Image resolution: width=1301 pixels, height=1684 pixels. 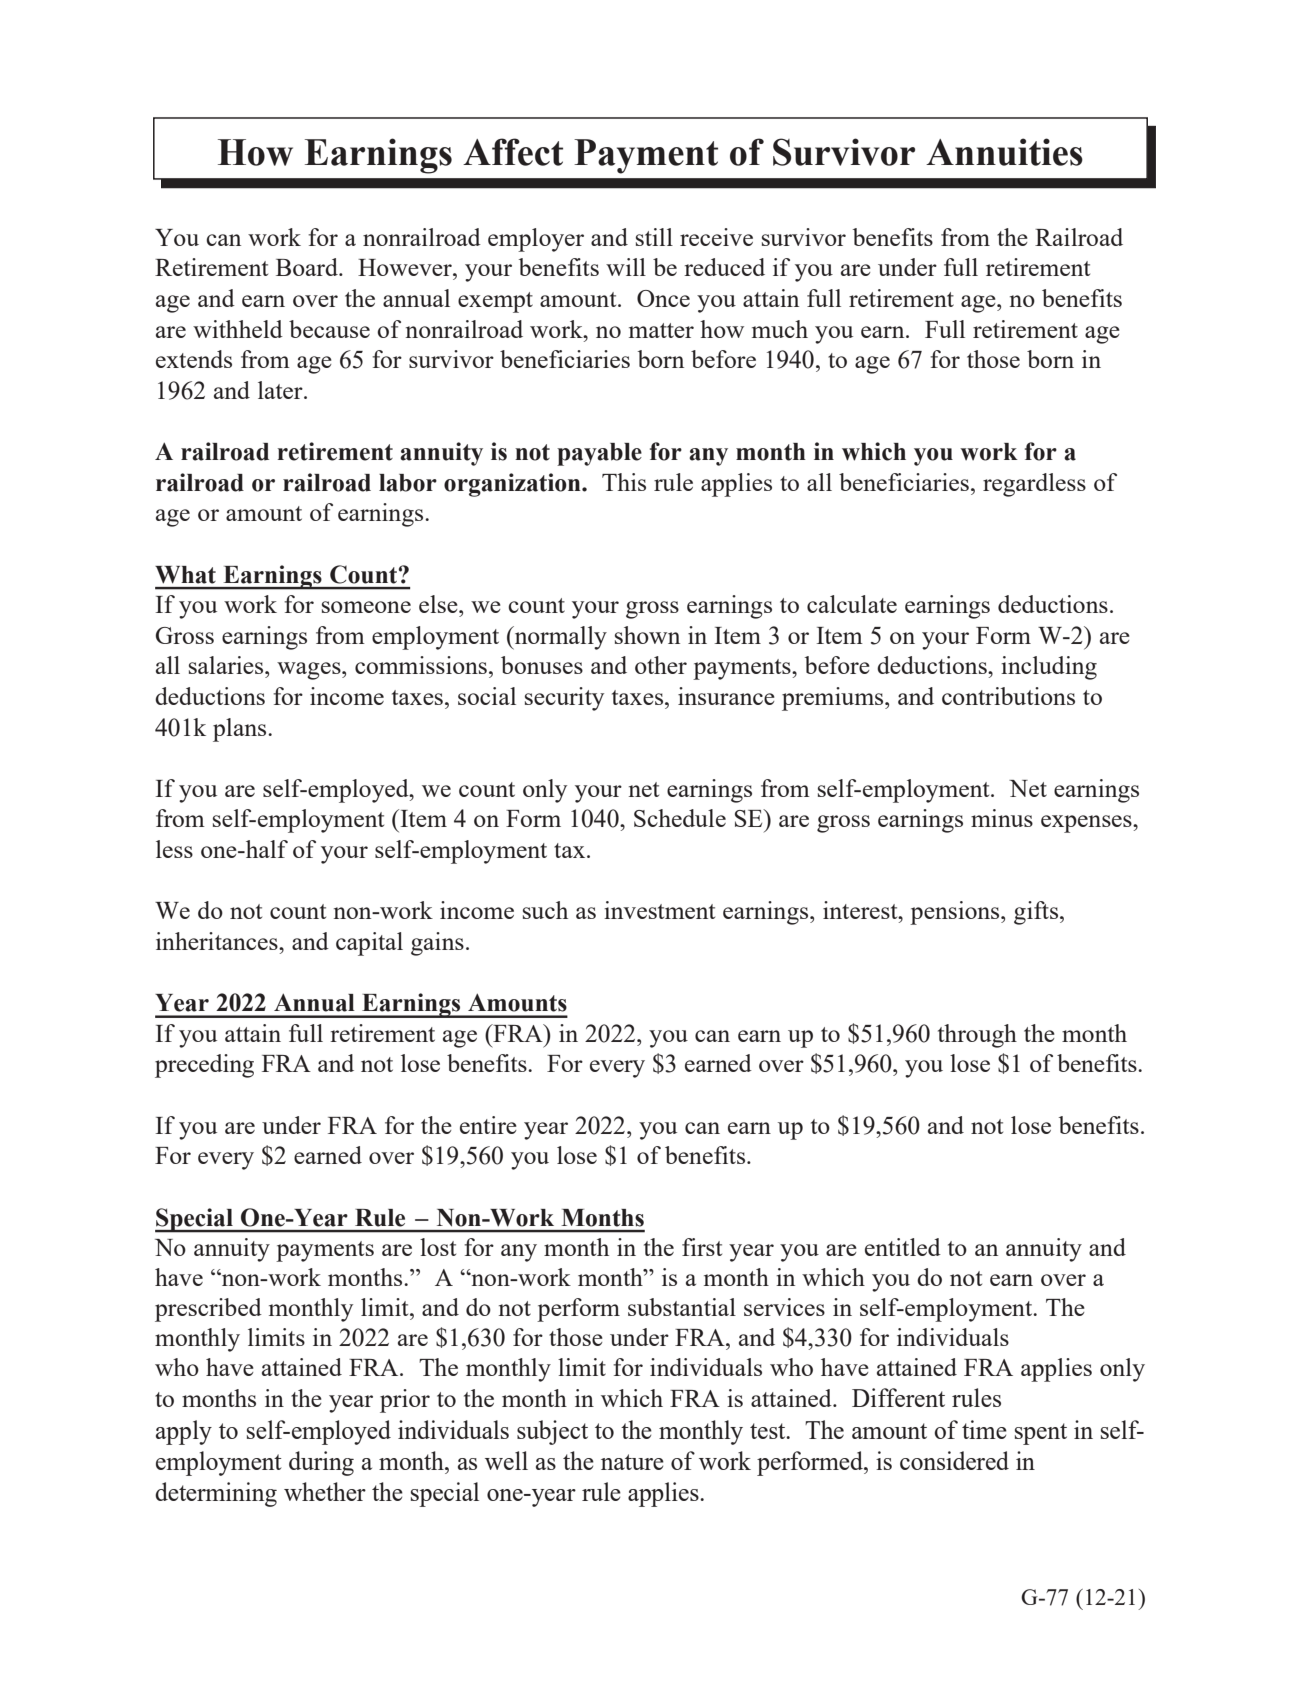 What do you see at coordinates (308, 267) in the screenshot?
I see `Board` at bounding box center [308, 267].
